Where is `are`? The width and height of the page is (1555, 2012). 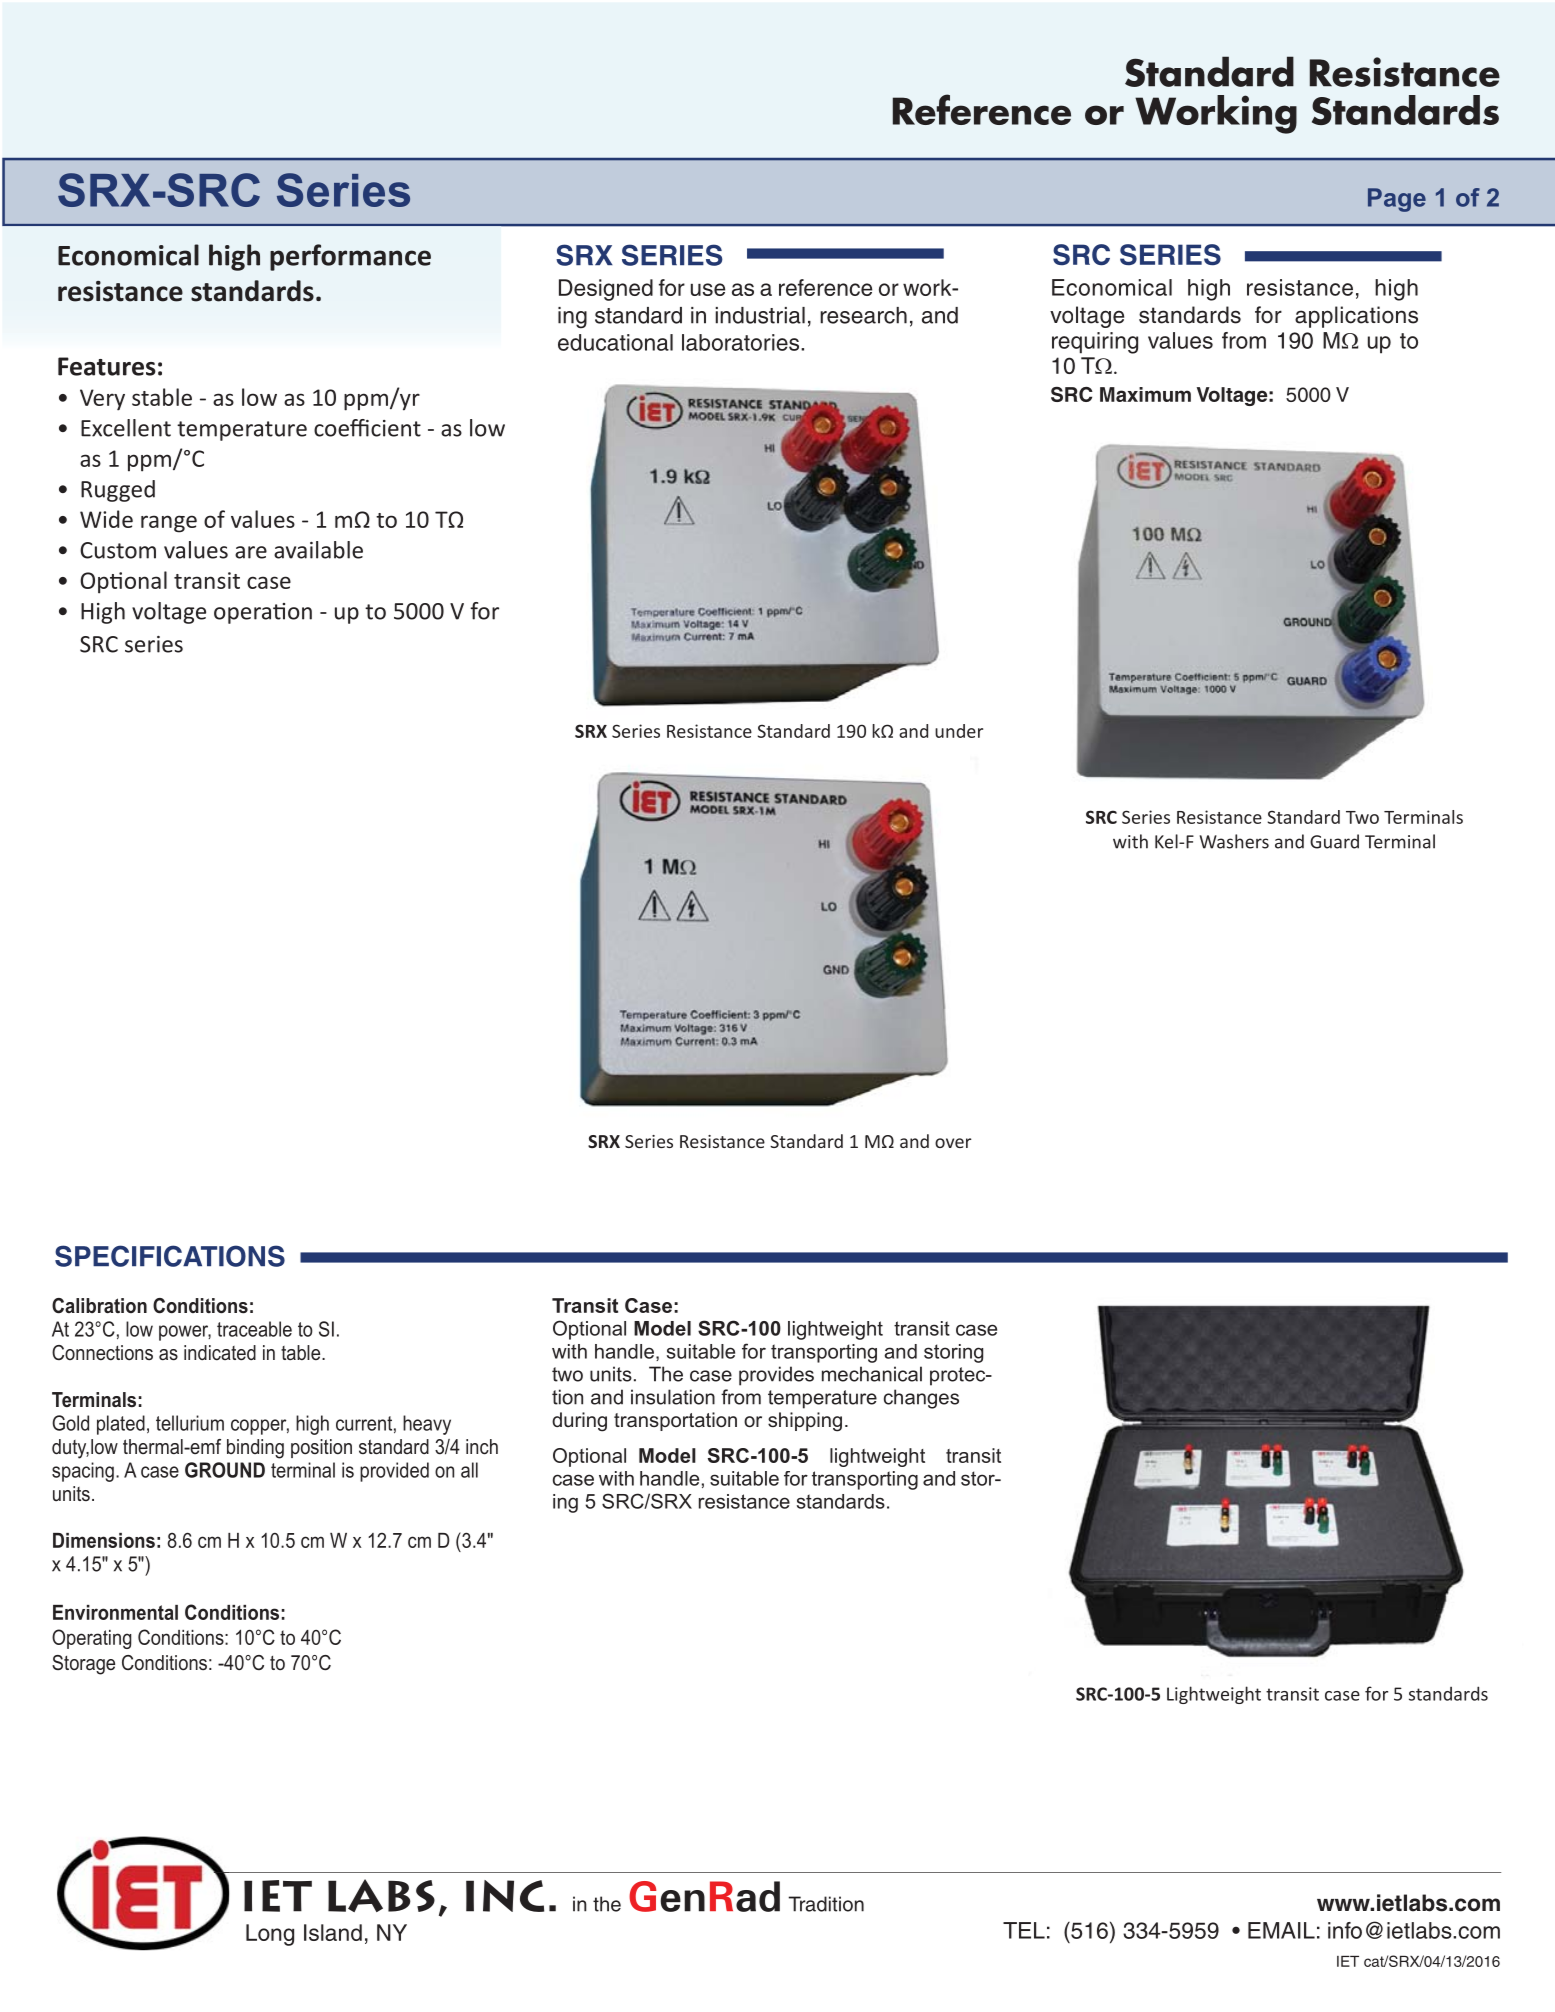 are is located at coordinates (251, 552).
